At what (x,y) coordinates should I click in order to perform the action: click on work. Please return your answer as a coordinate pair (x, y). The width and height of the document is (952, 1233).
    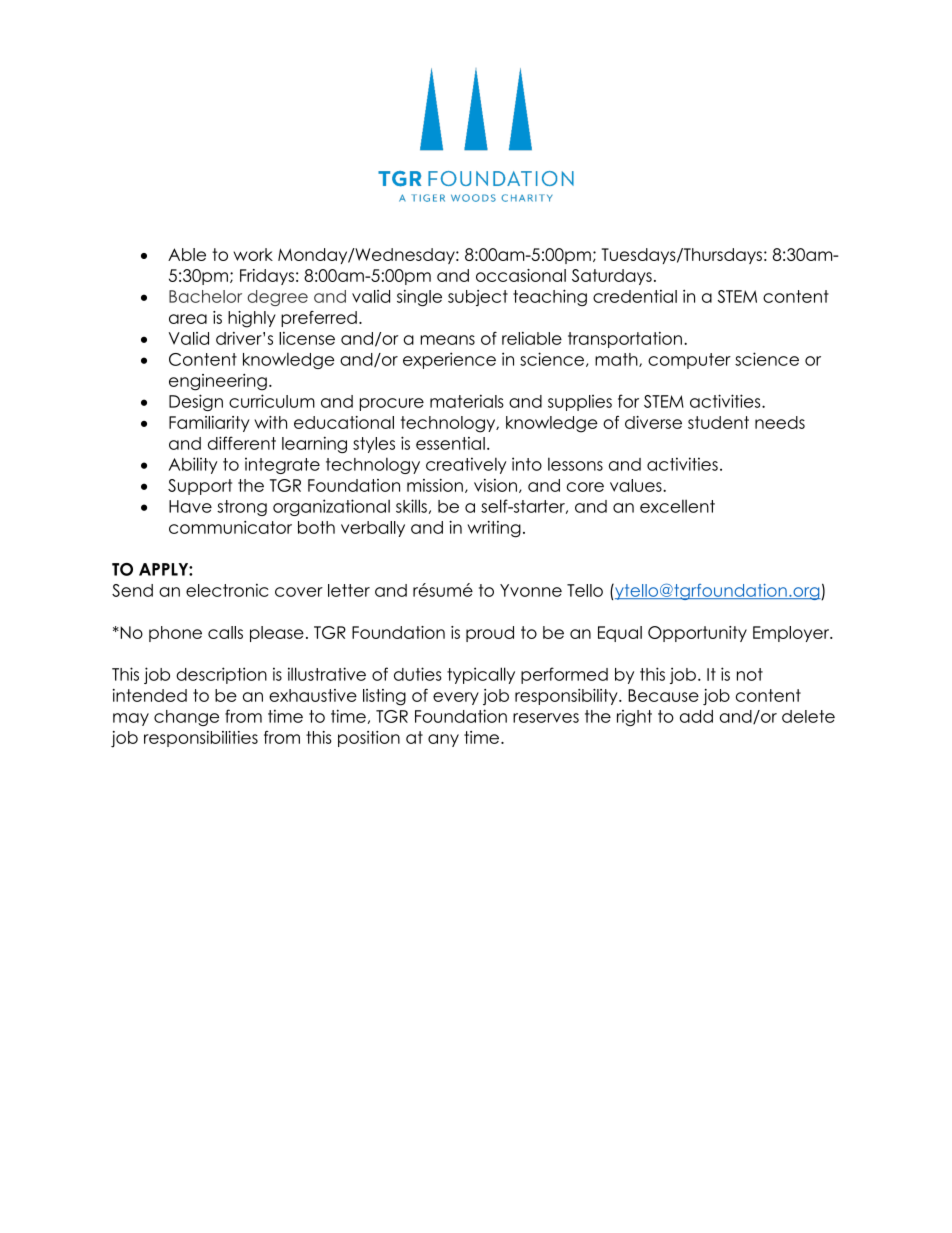
    Looking at the image, I should click on (253, 254).
